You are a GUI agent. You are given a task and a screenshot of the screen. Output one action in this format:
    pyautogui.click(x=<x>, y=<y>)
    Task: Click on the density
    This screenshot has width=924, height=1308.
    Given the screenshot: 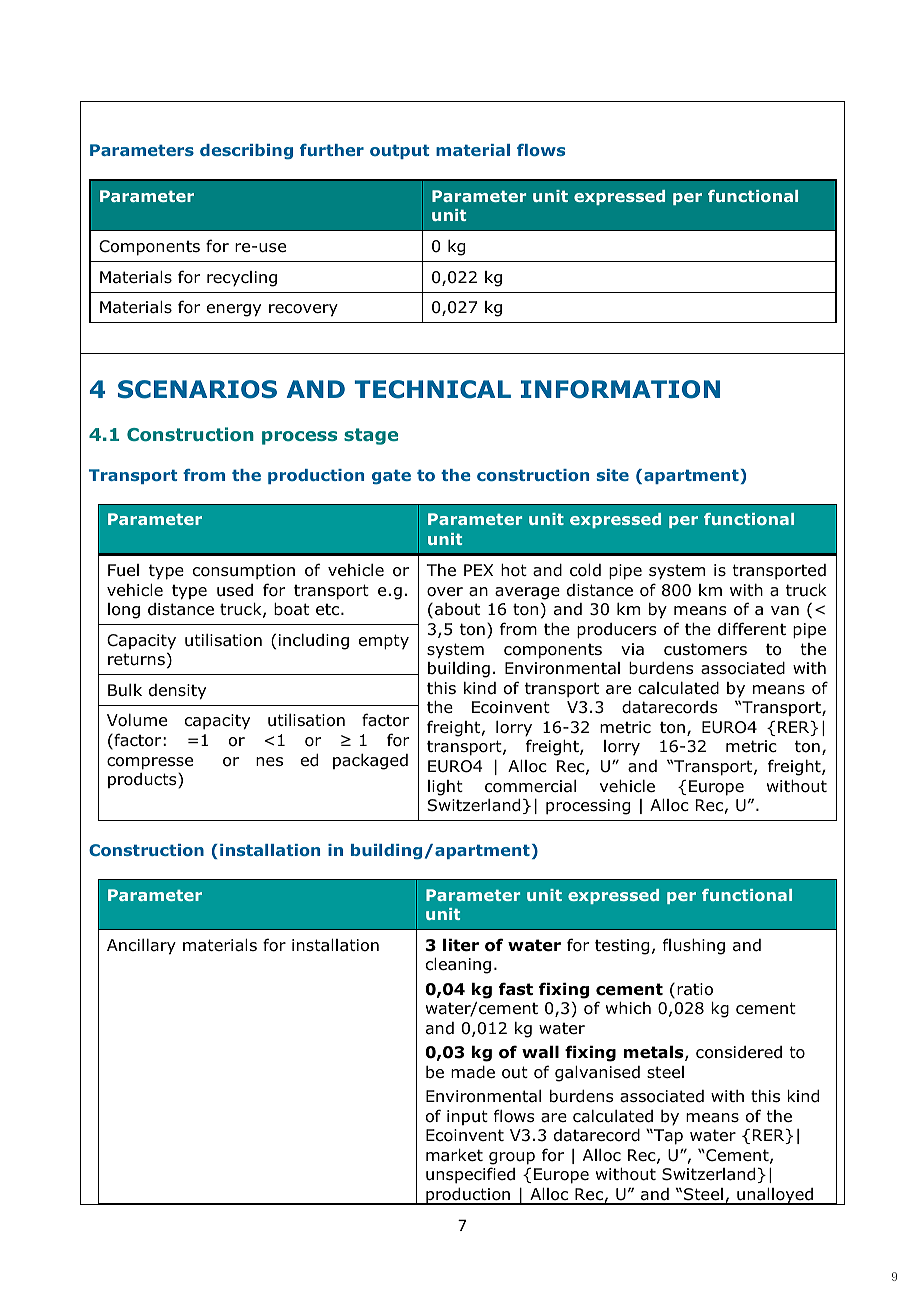 What is the action you would take?
    pyautogui.click(x=177, y=692)
